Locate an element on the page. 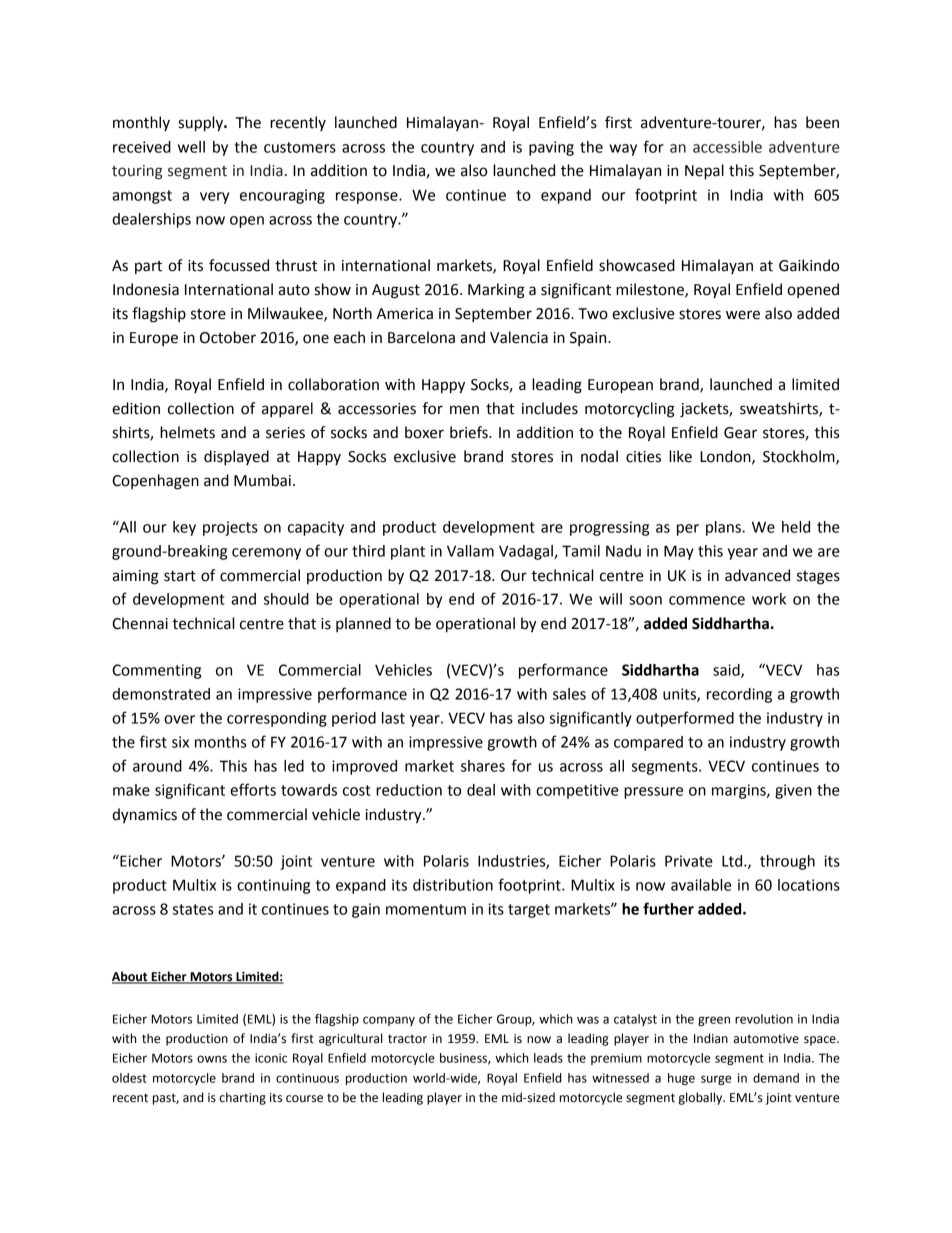  surge is located at coordinates (716, 1080).
